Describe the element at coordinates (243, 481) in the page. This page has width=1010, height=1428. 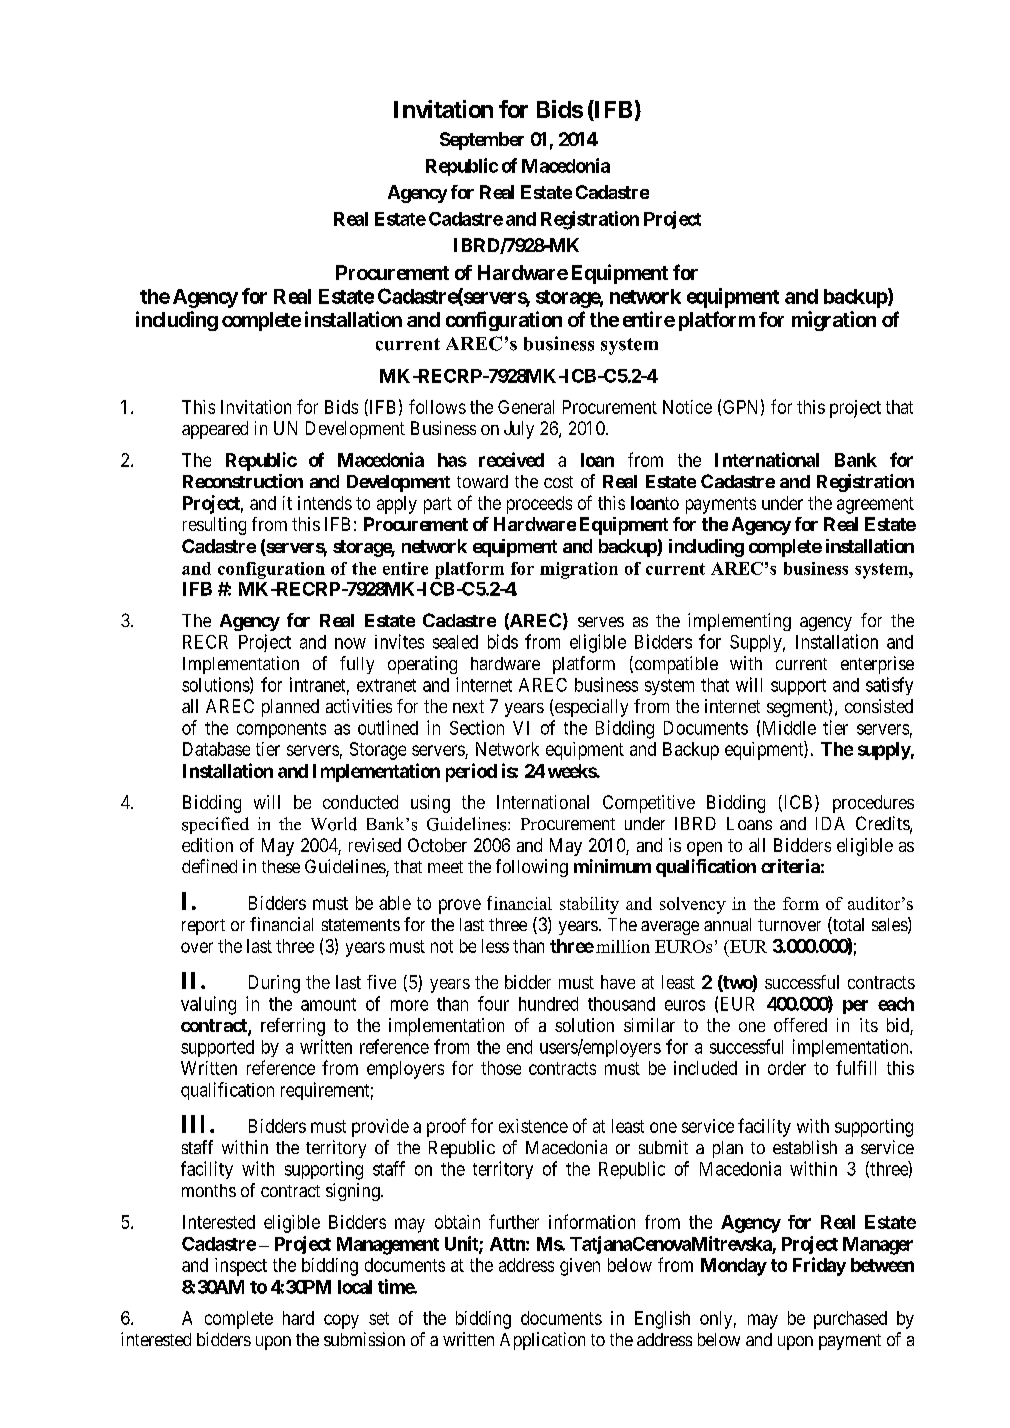
I see `Reconstruction` at that location.
